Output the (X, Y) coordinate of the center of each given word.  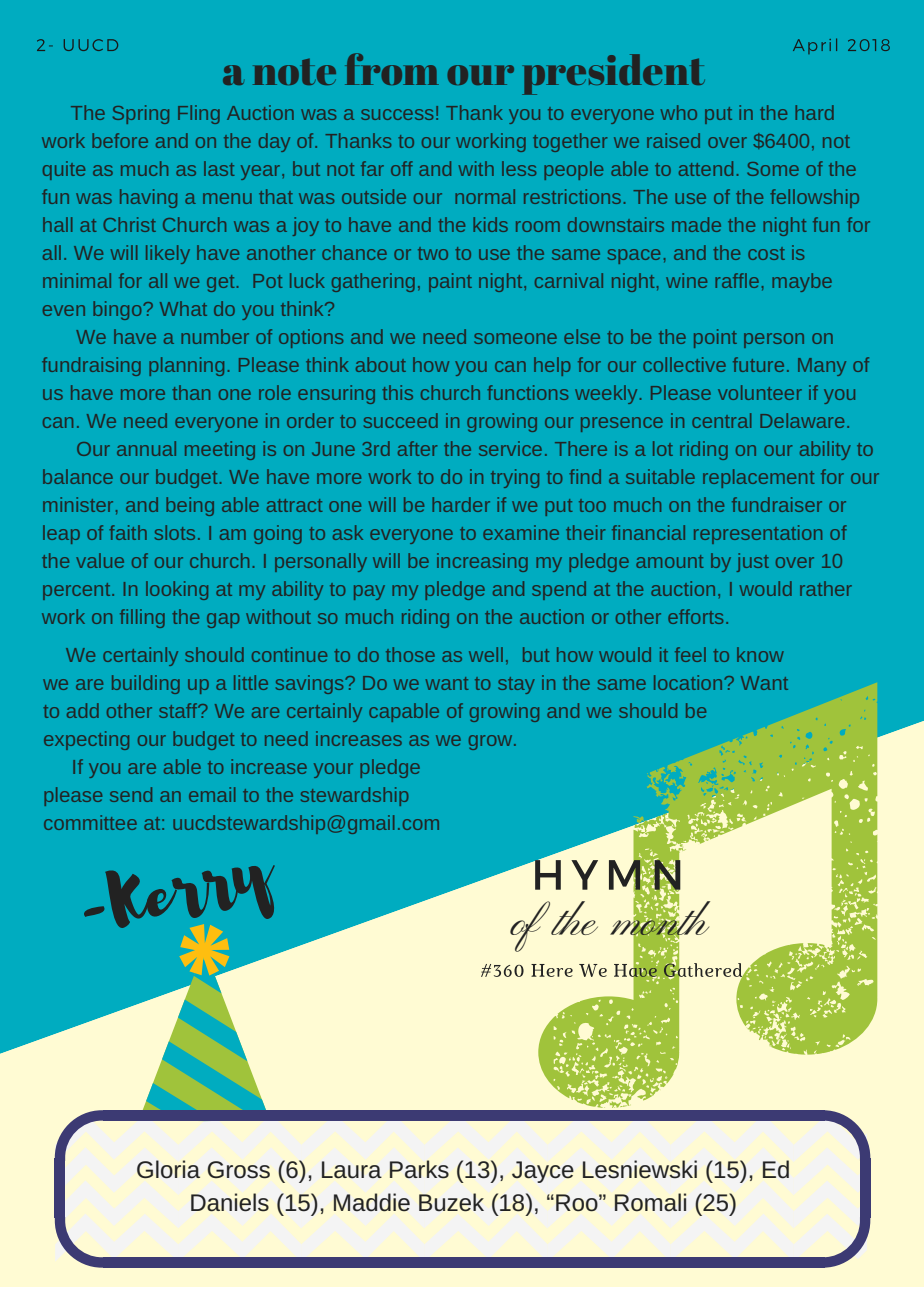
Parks (419, 1169)
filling (142, 618)
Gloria (168, 1169)
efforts (695, 616)
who (679, 112)
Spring (141, 114)
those (410, 654)
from (392, 69)
